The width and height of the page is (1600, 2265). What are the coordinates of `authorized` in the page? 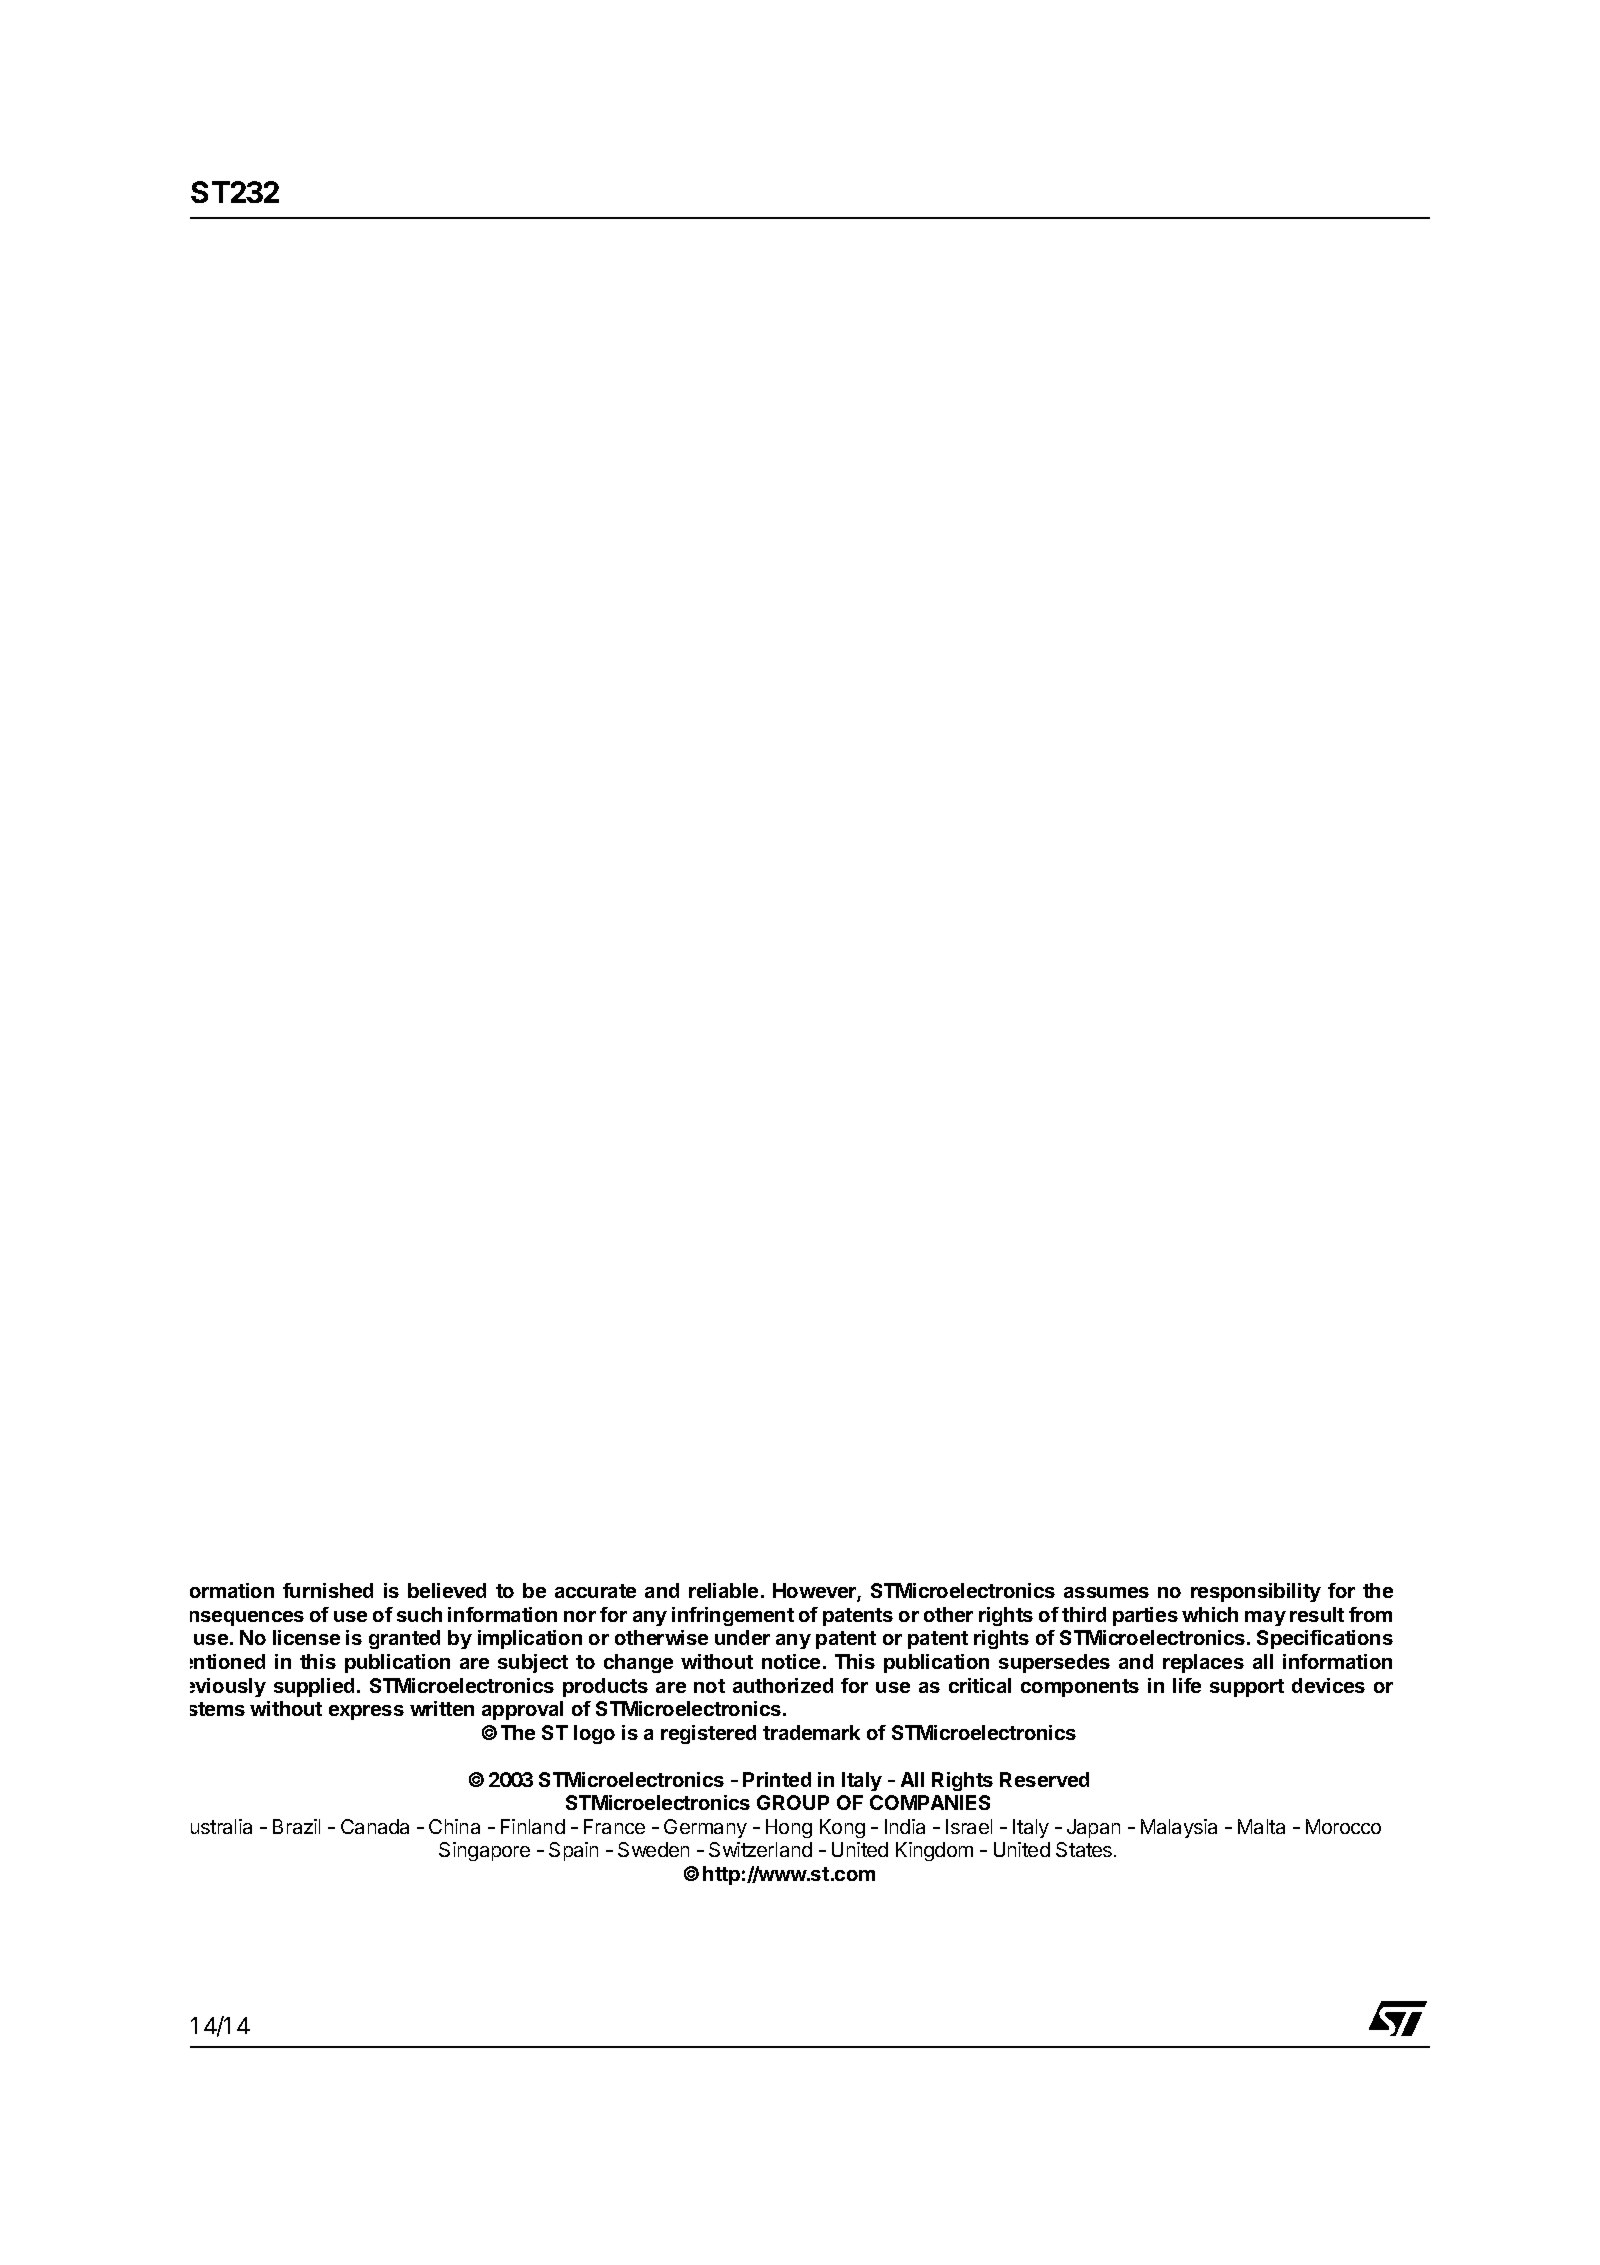 It's located at (783, 1685).
